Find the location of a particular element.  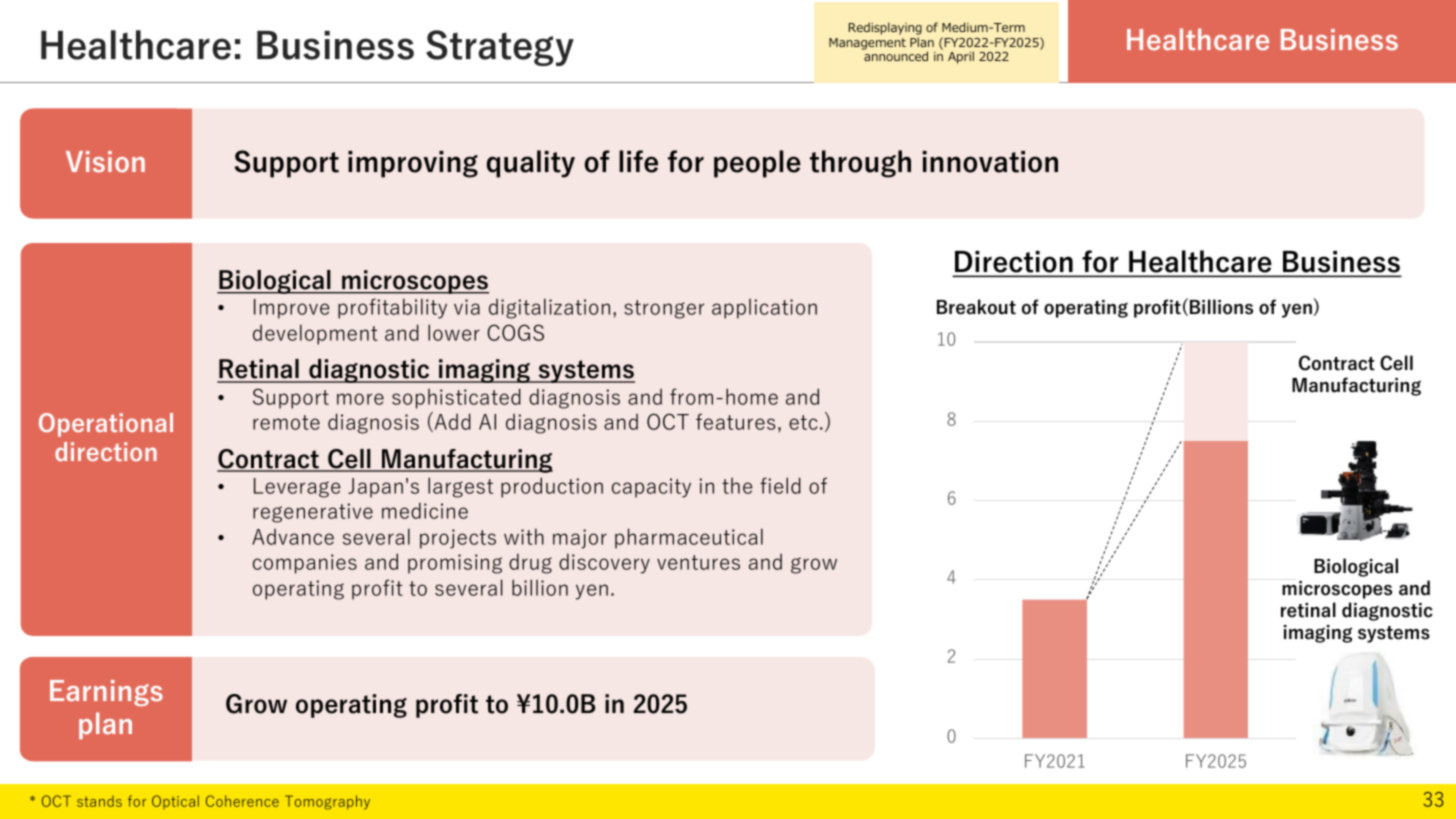

Vision is located at coordinates (105, 161).
